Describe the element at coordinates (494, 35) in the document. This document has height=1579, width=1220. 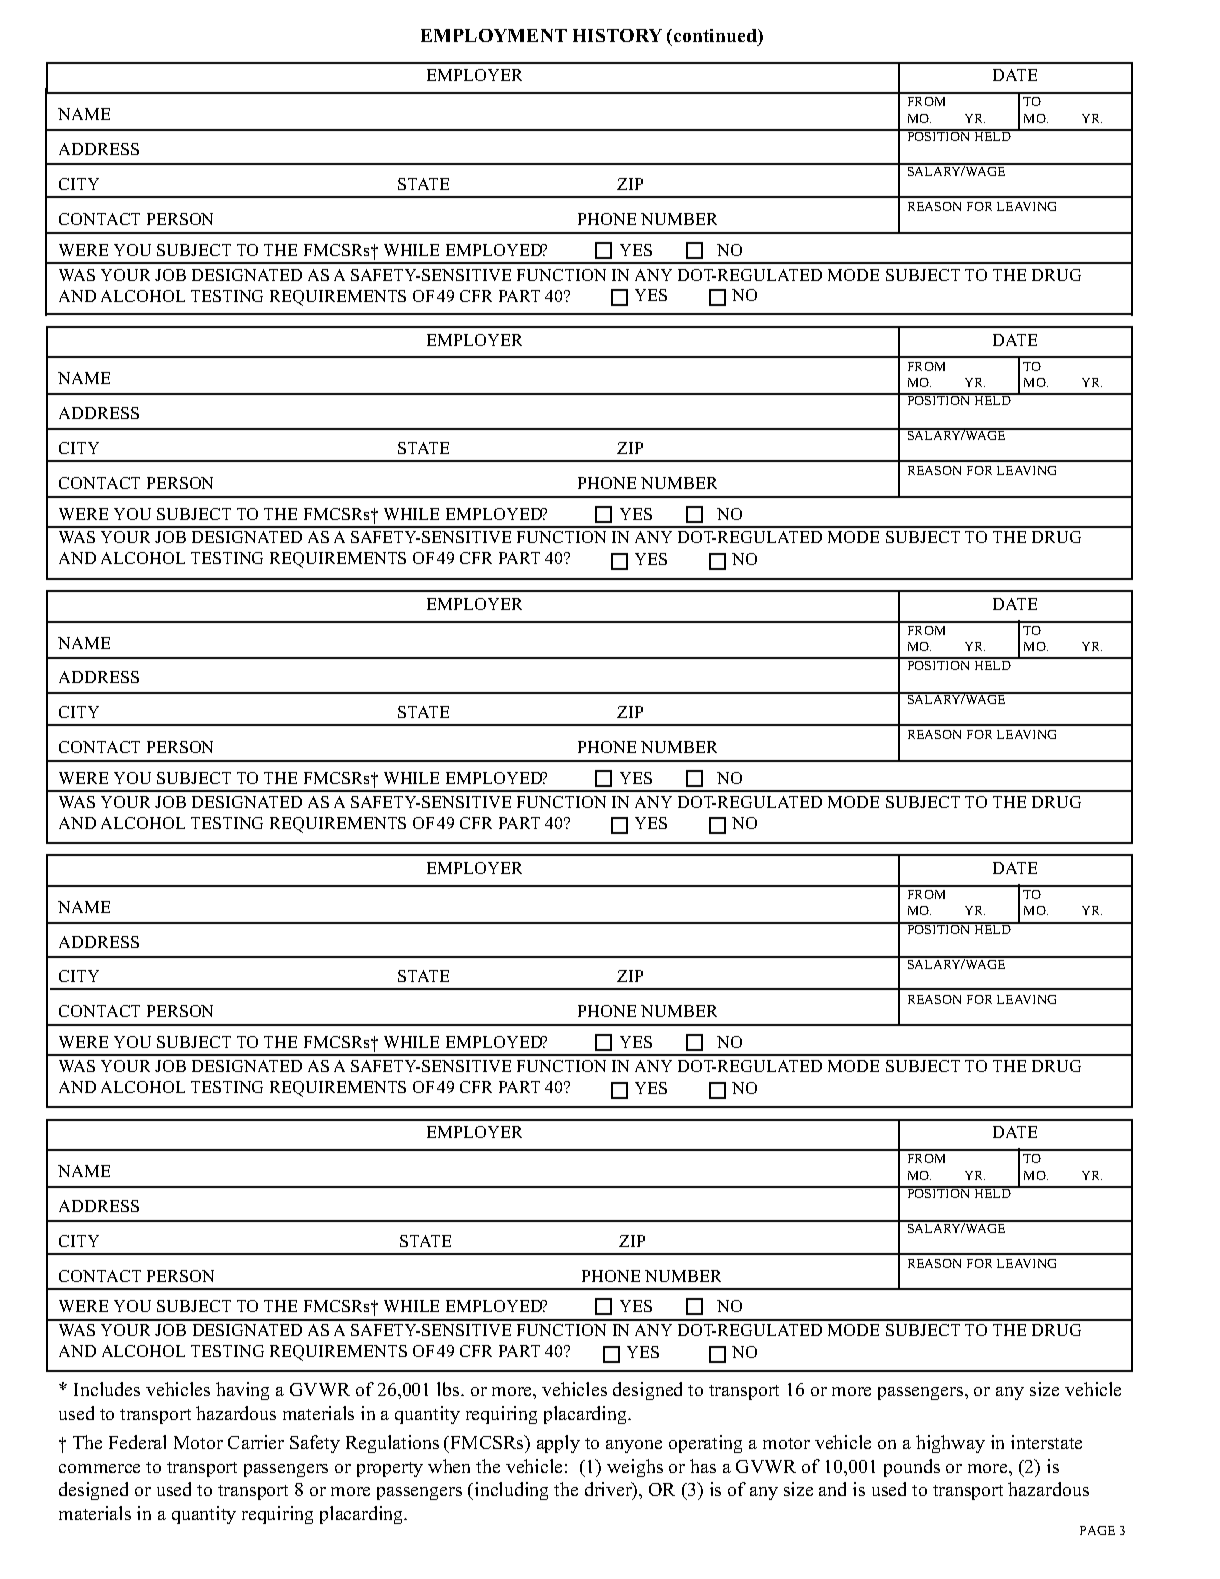
I see `EMPLOYMENT` at that location.
